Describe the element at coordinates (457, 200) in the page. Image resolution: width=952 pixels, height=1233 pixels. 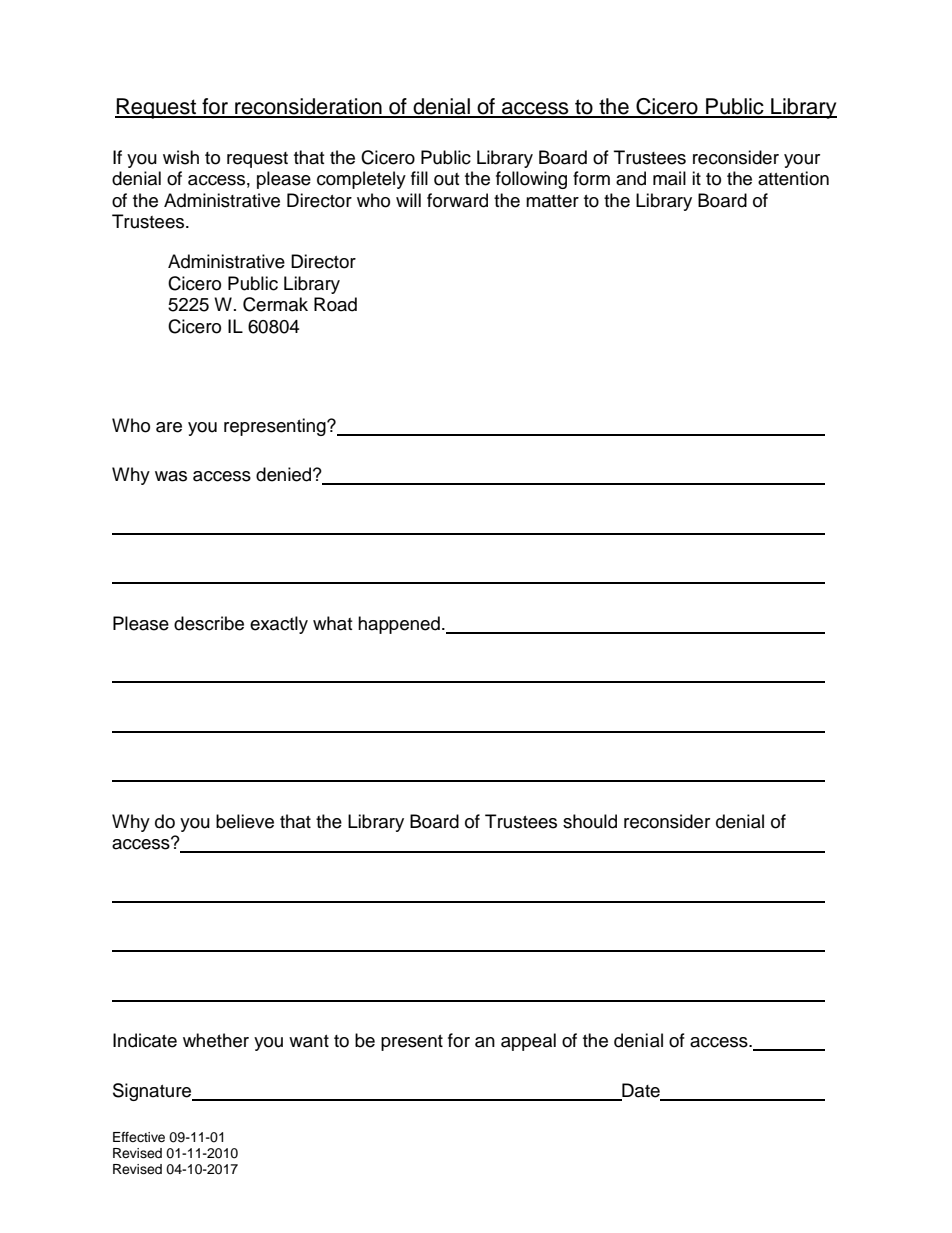
I see `forward` at that location.
